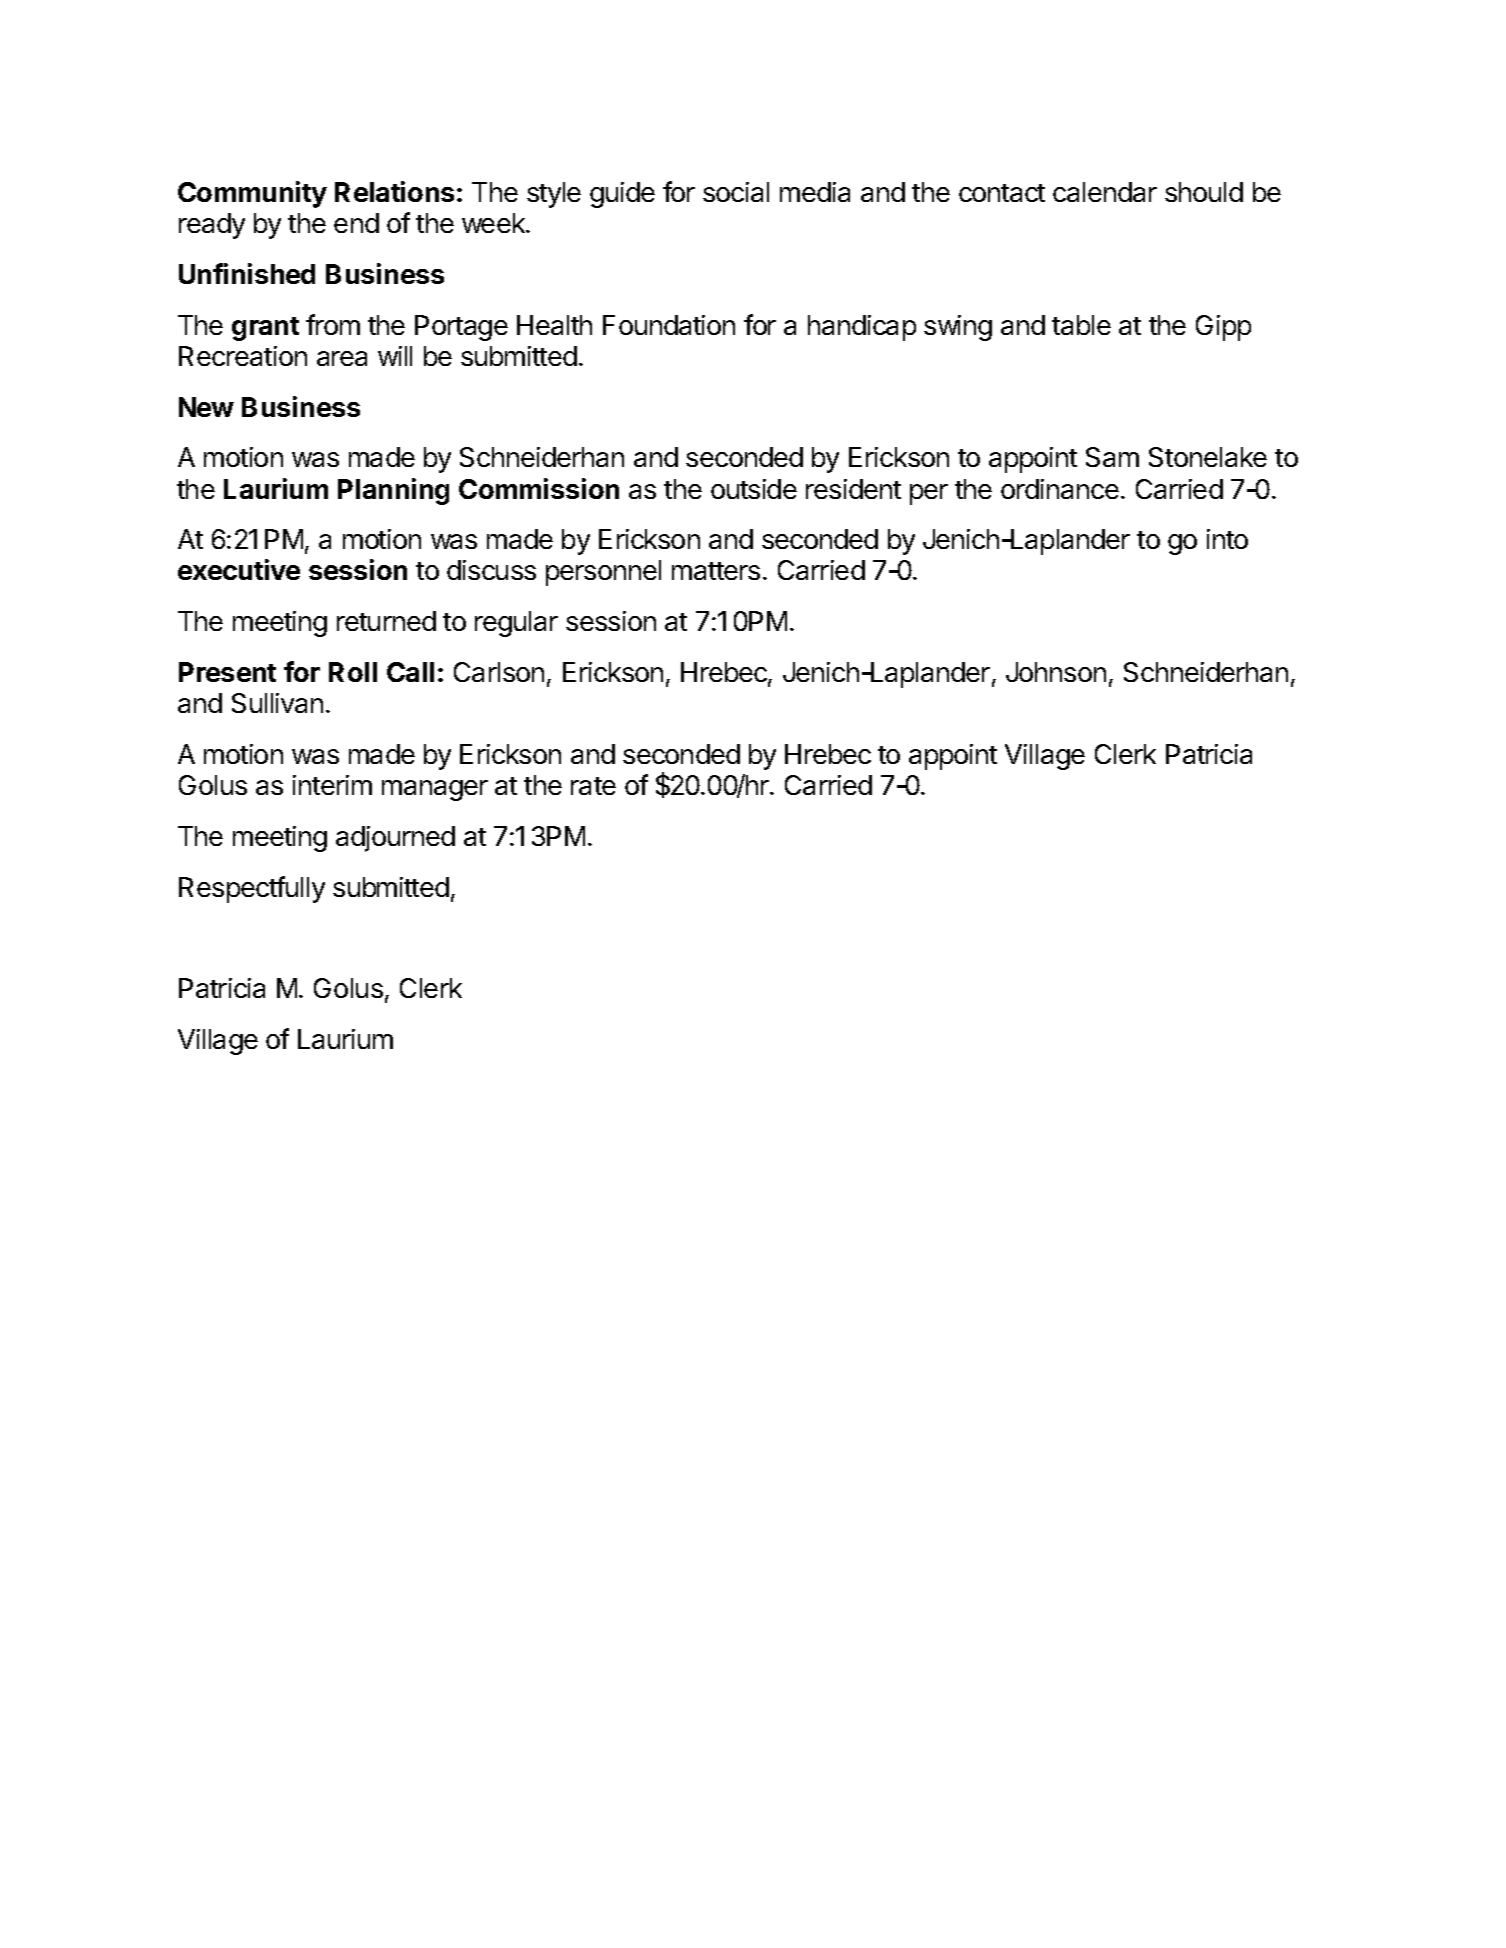  I want to click on Relations, so click(394, 191).
